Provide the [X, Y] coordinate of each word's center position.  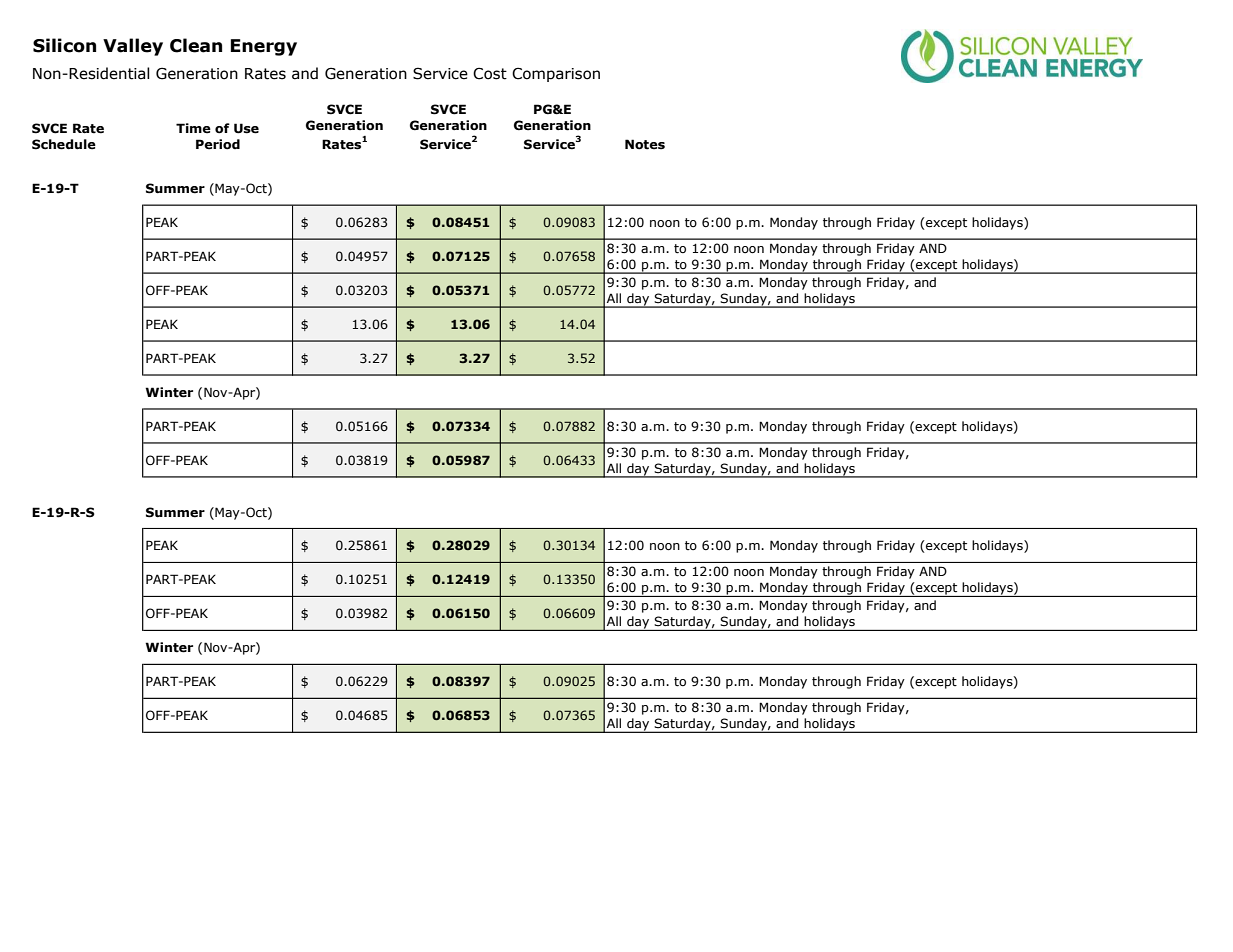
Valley [133, 47]
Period [218, 144]
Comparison [556, 74]
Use [246, 128]
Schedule [64, 144]
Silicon [64, 45]
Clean [196, 45]
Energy [264, 47]
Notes [645, 144]
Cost [490, 73]
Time [193, 128]
